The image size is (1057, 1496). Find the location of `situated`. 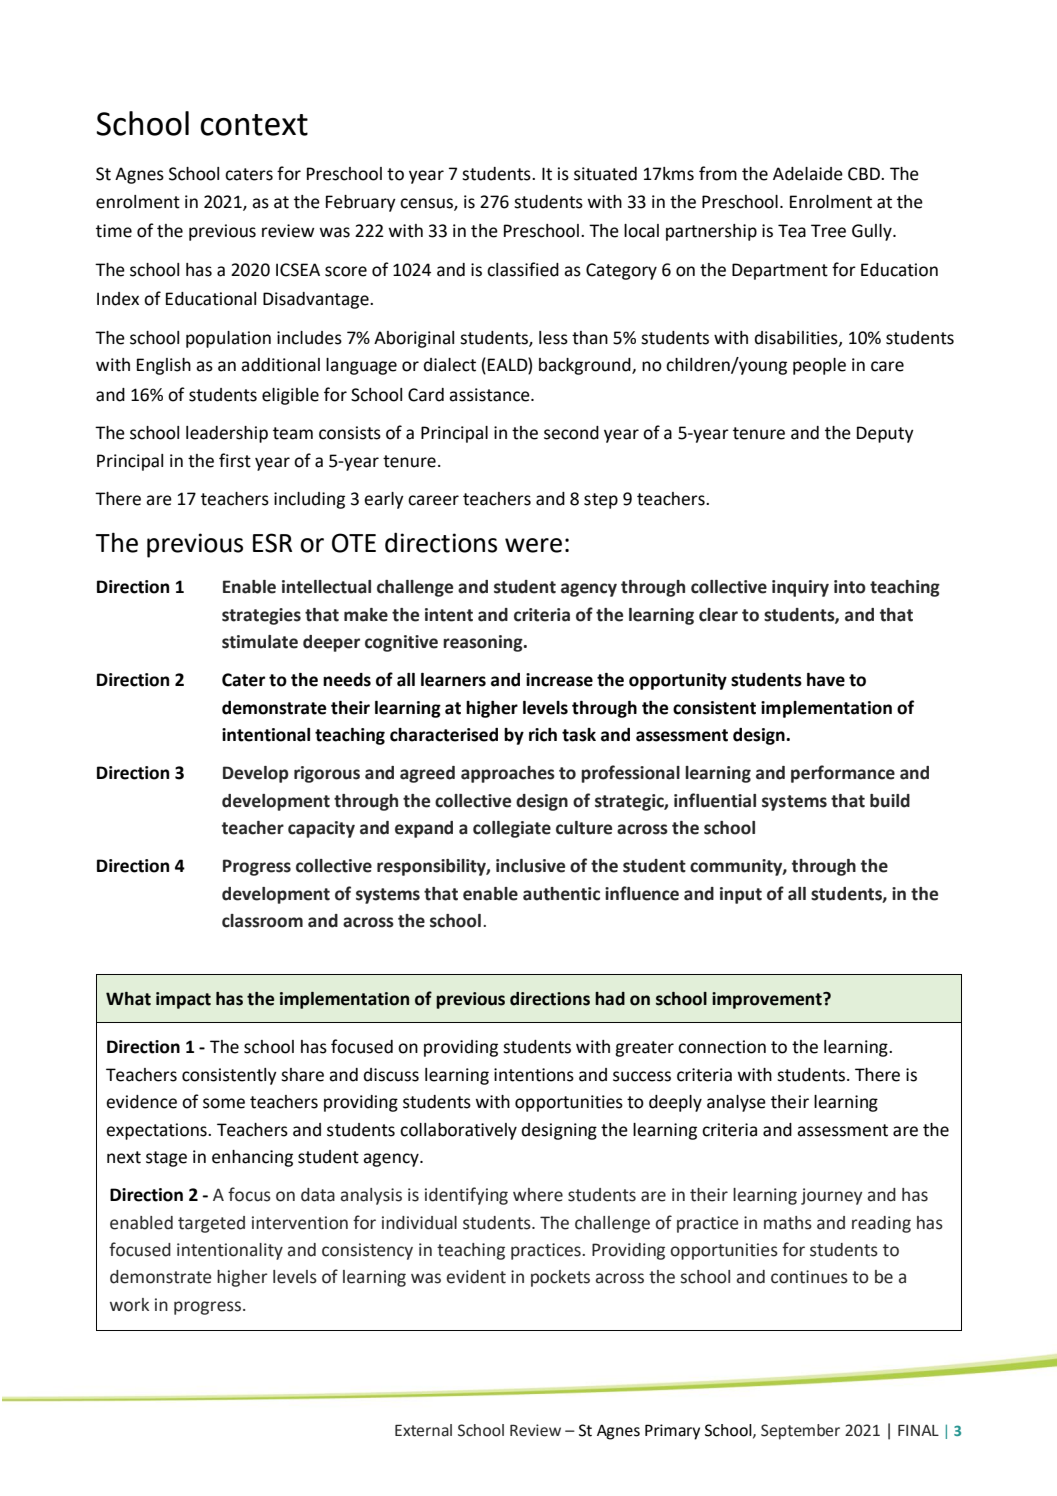

situated is located at coordinates (605, 174).
